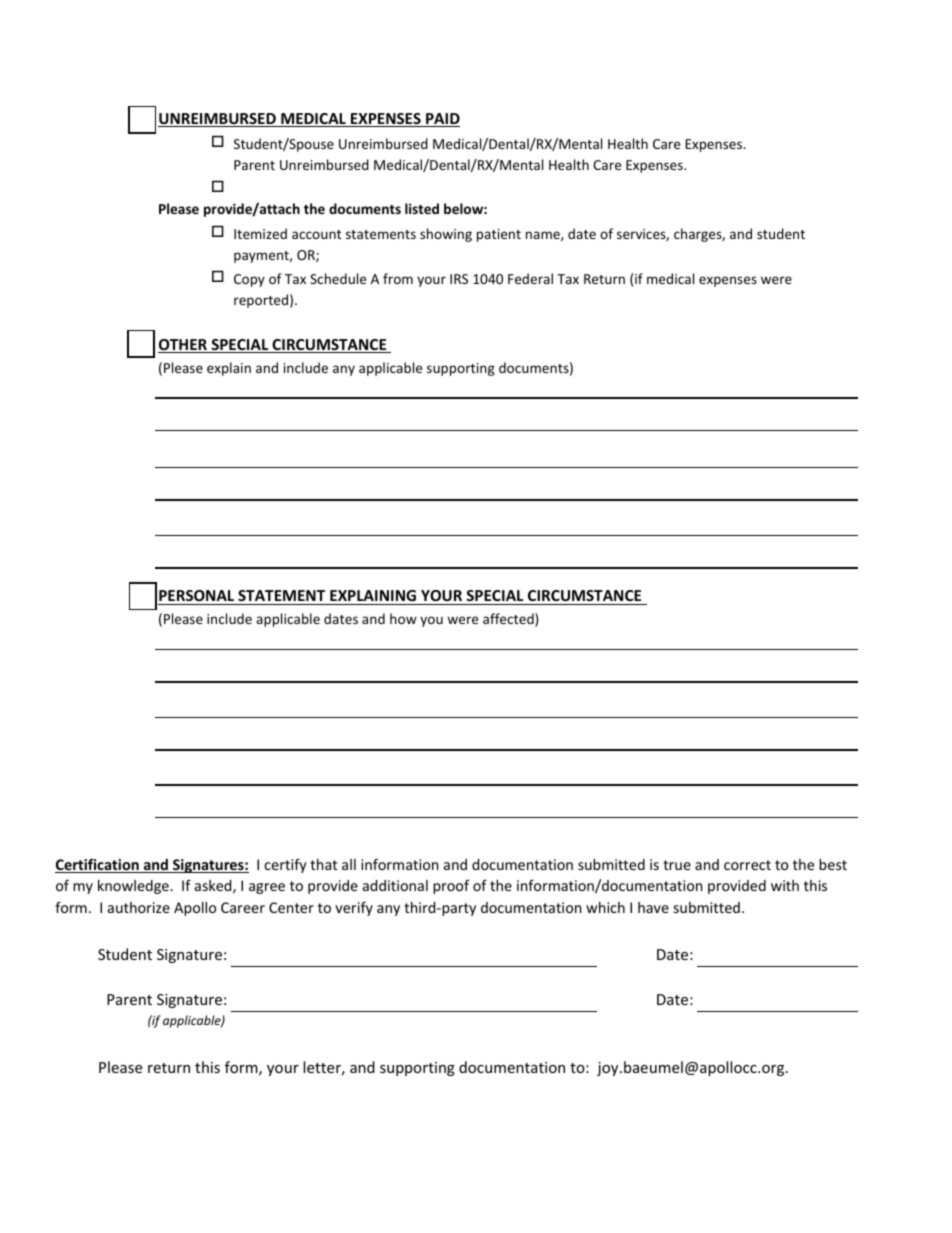 The height and width of the document is (1233, 952). What do you see at coordinates (183, 346) in the document?
I see `OTHER` at bounding box center [183, 346].
